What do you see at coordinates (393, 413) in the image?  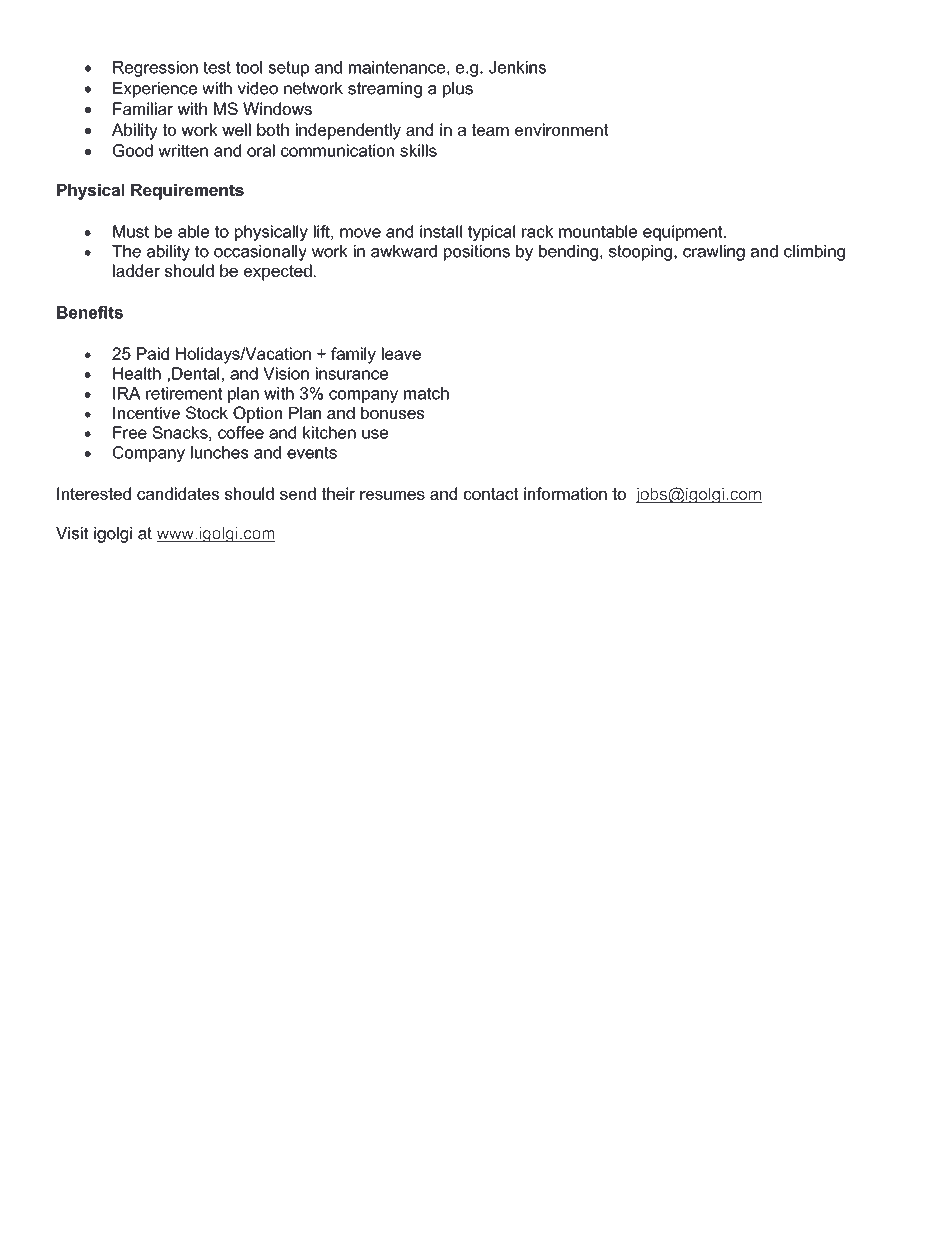 I see `bonuses` at bounding box center [393, 413].
